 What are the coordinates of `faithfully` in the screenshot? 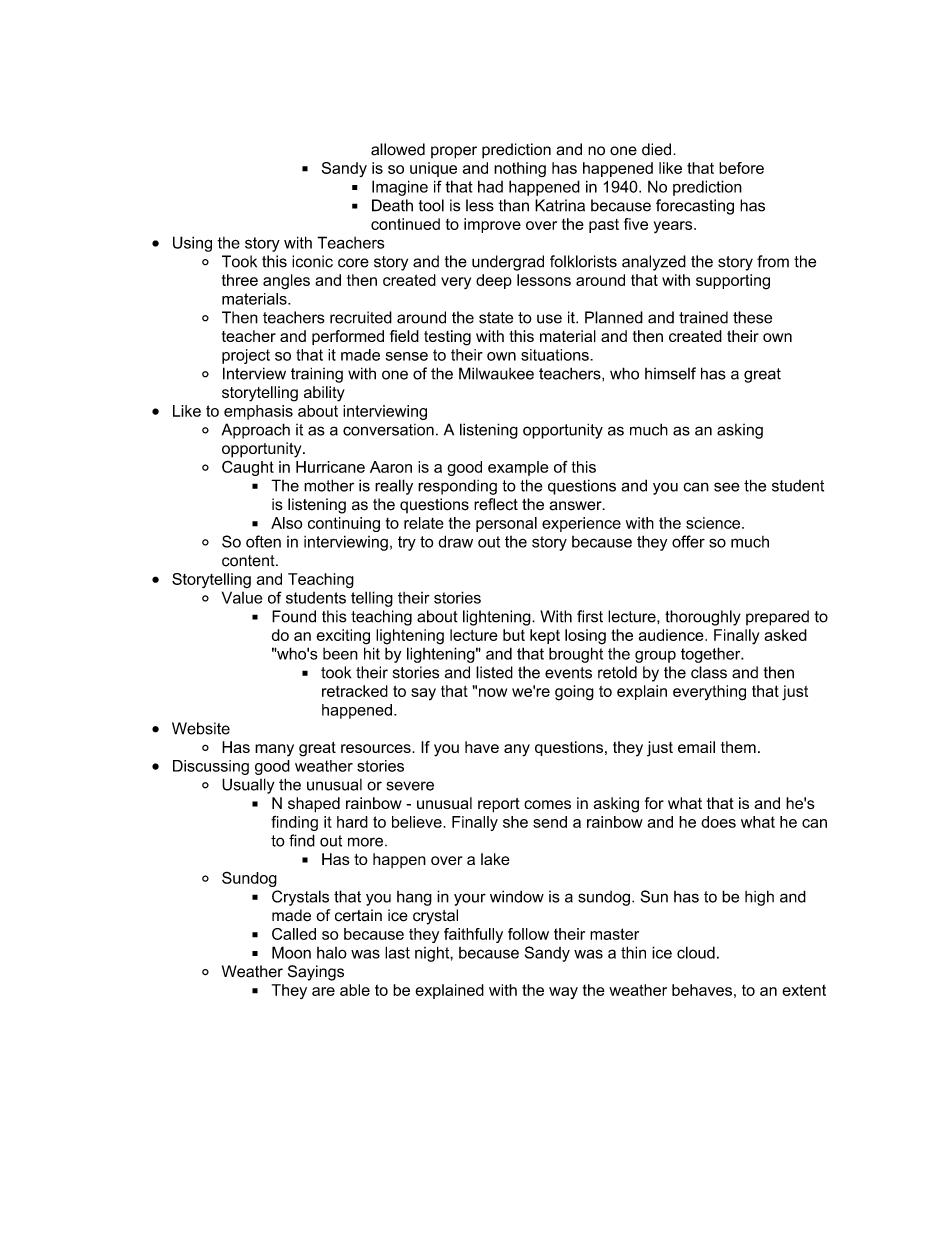 It's located at (473, 935).
